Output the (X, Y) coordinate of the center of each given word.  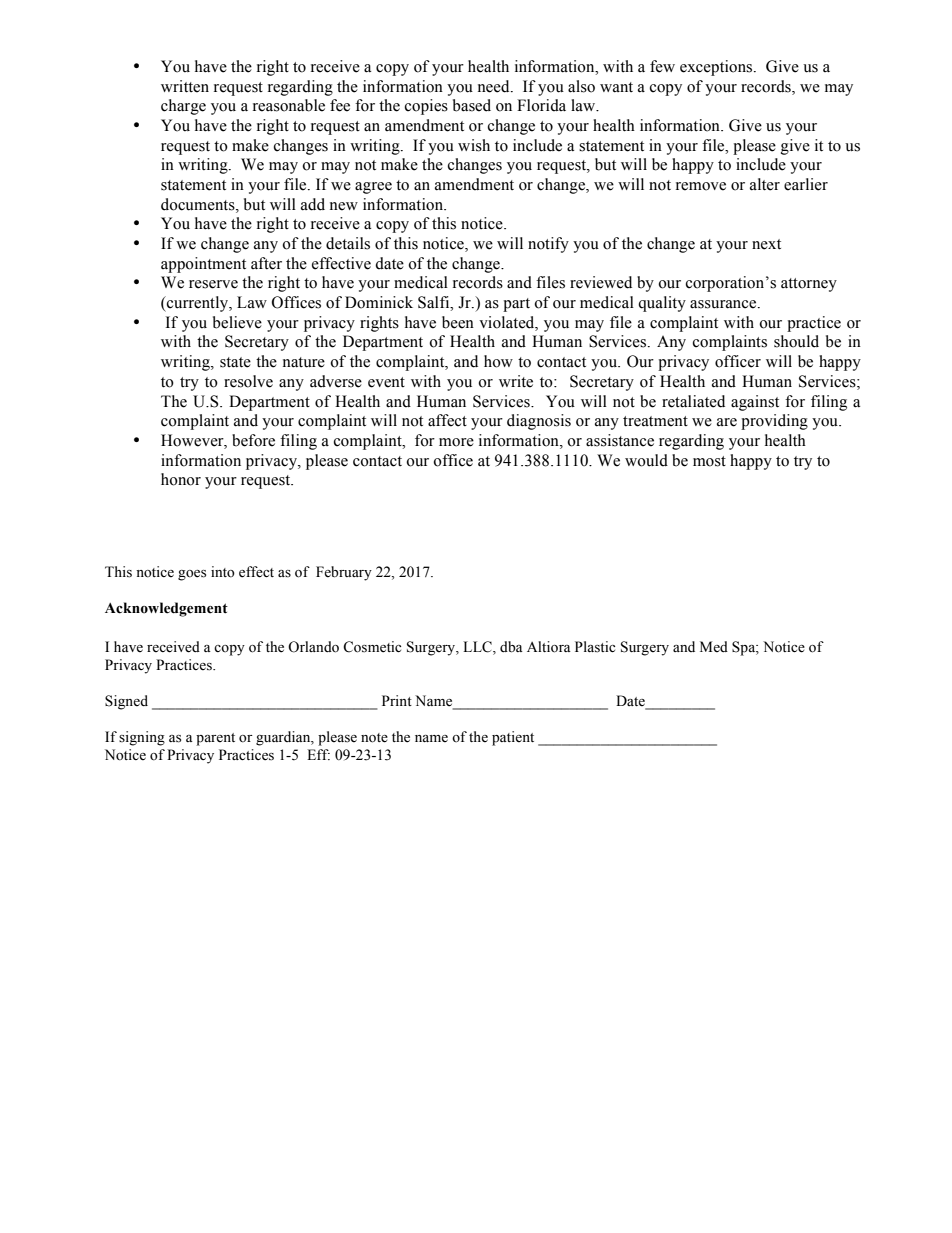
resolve (248, 381)
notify (548, 245)
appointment (203, 265)
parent (215, 739)
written (185, 86)
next (766, 244)
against (755, 403)
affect (447, 420)
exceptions (717, 68)
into (223, 572)
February (344, 573)
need (495, 86)
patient (513, 738)
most (709, 461)
